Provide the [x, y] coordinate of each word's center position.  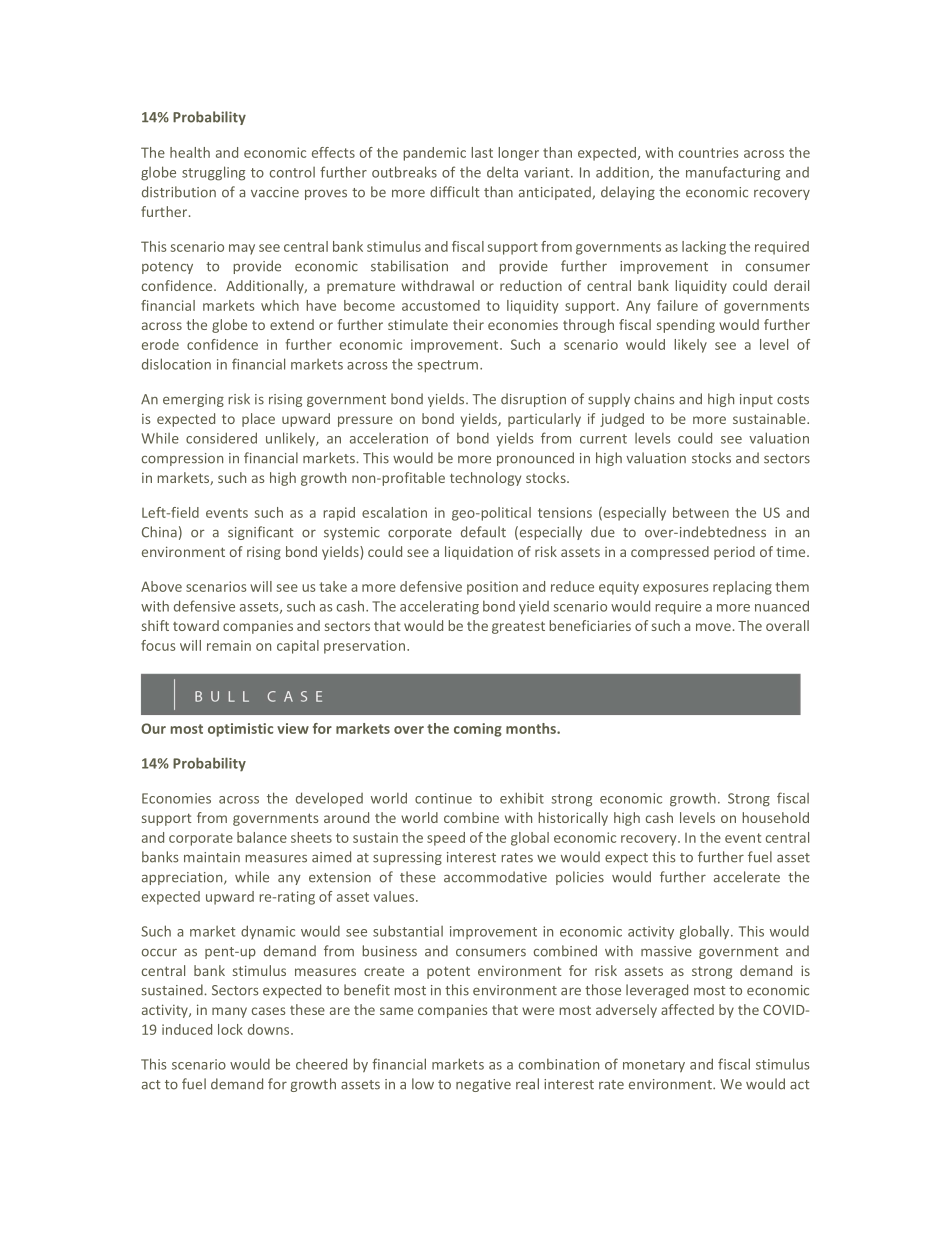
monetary [654, 1066]
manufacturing [733, 173]
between [701, 512]
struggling [213, 173]
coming [478, 730]
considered [221, 438]
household [775, 817]
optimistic [240, 730]
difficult [455, 192]
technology [485, 479]
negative [483, 1085]
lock [230, 1029]
